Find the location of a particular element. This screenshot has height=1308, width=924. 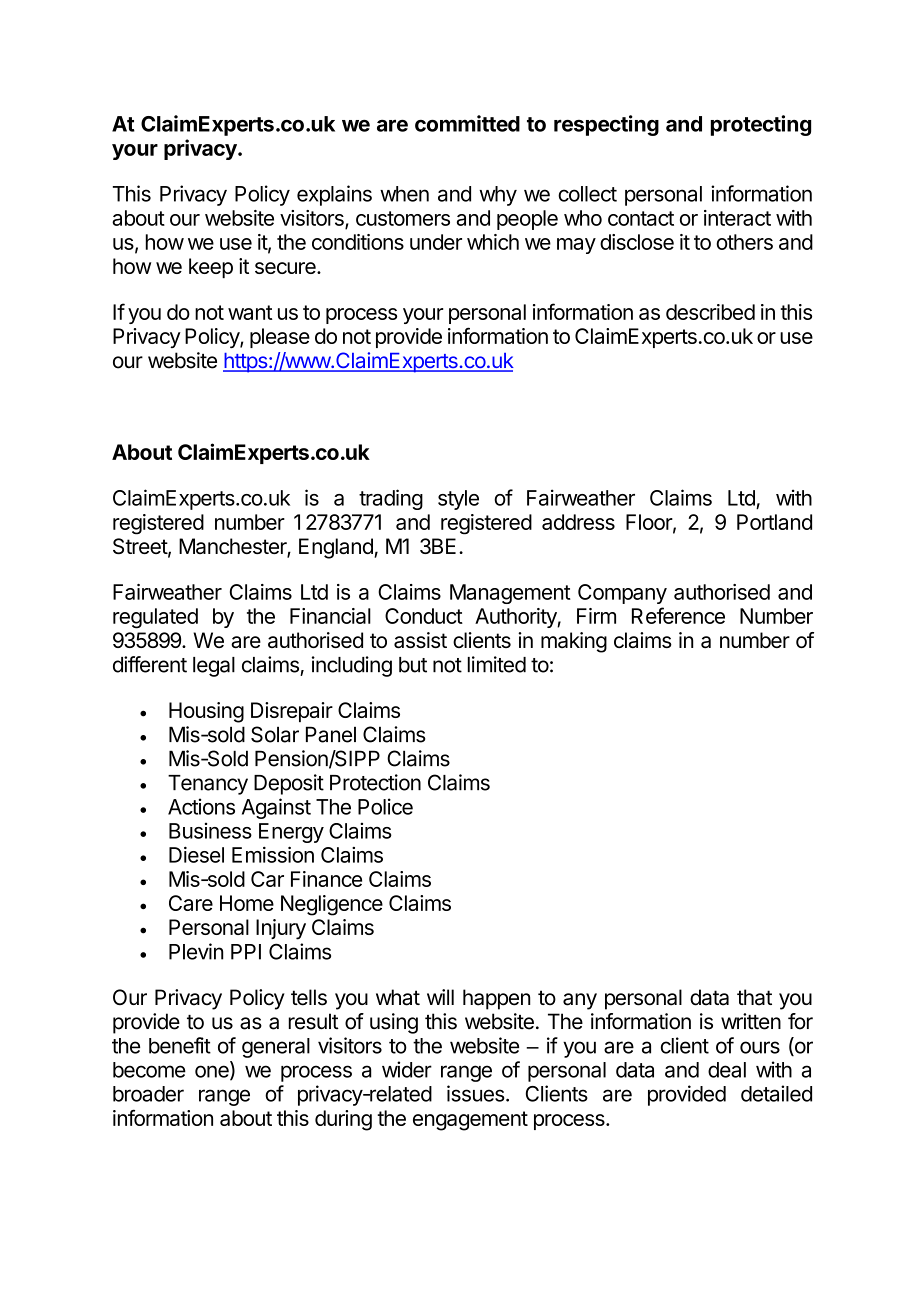

deal is located at coordinates (727, 1070).
